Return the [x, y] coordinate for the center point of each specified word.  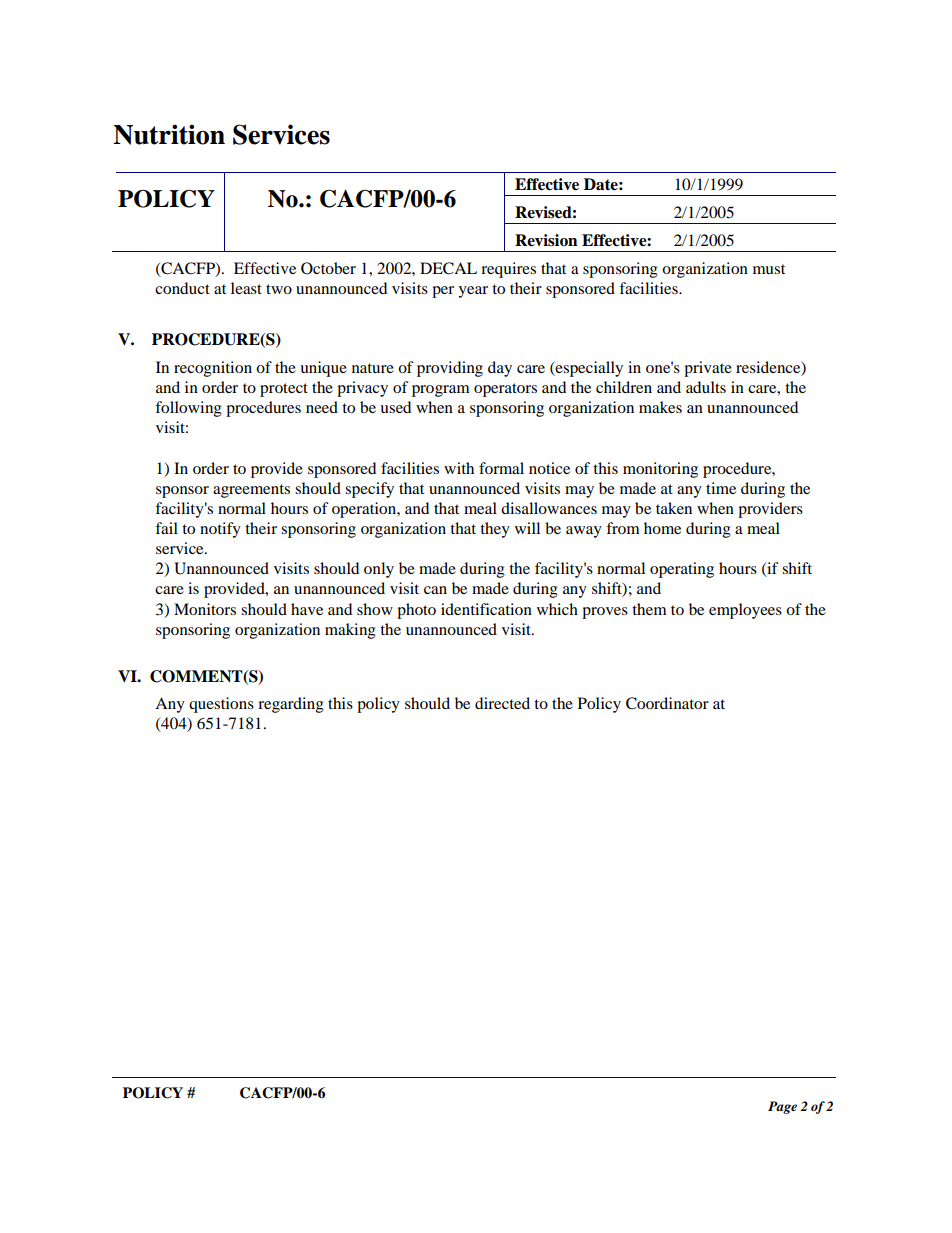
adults [706, 387]
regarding [291, 705]
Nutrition [169, 134]
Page [782, 1107]
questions [221, 705]
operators [505, 390]
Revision [546, 240]
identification [486, 609]
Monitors [205, 609]
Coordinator [667, 703]
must [769, 269]
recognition [213, 369]
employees [745, 611]
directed [502, 703]
